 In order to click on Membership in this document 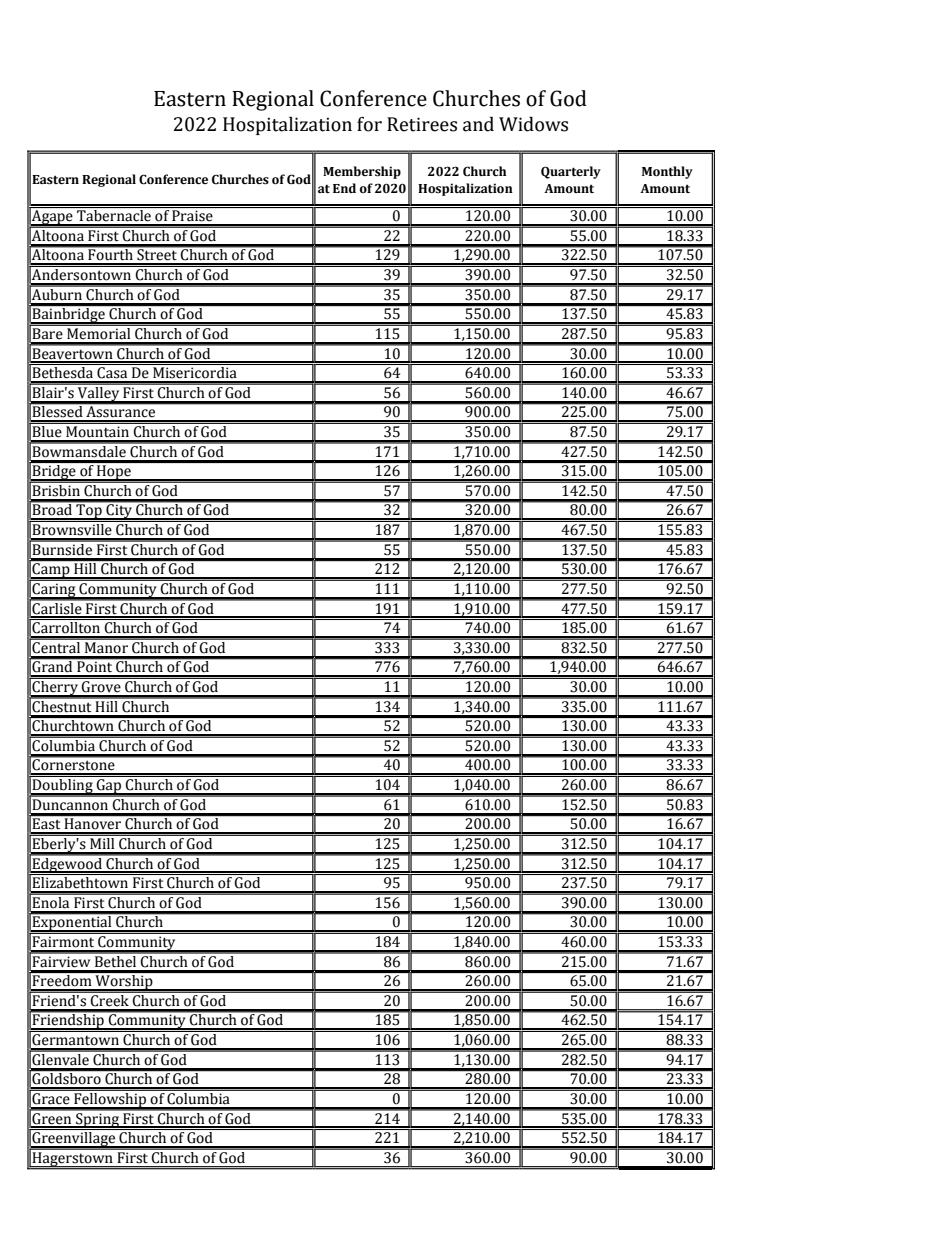, I will do `click(362, 172)`.
